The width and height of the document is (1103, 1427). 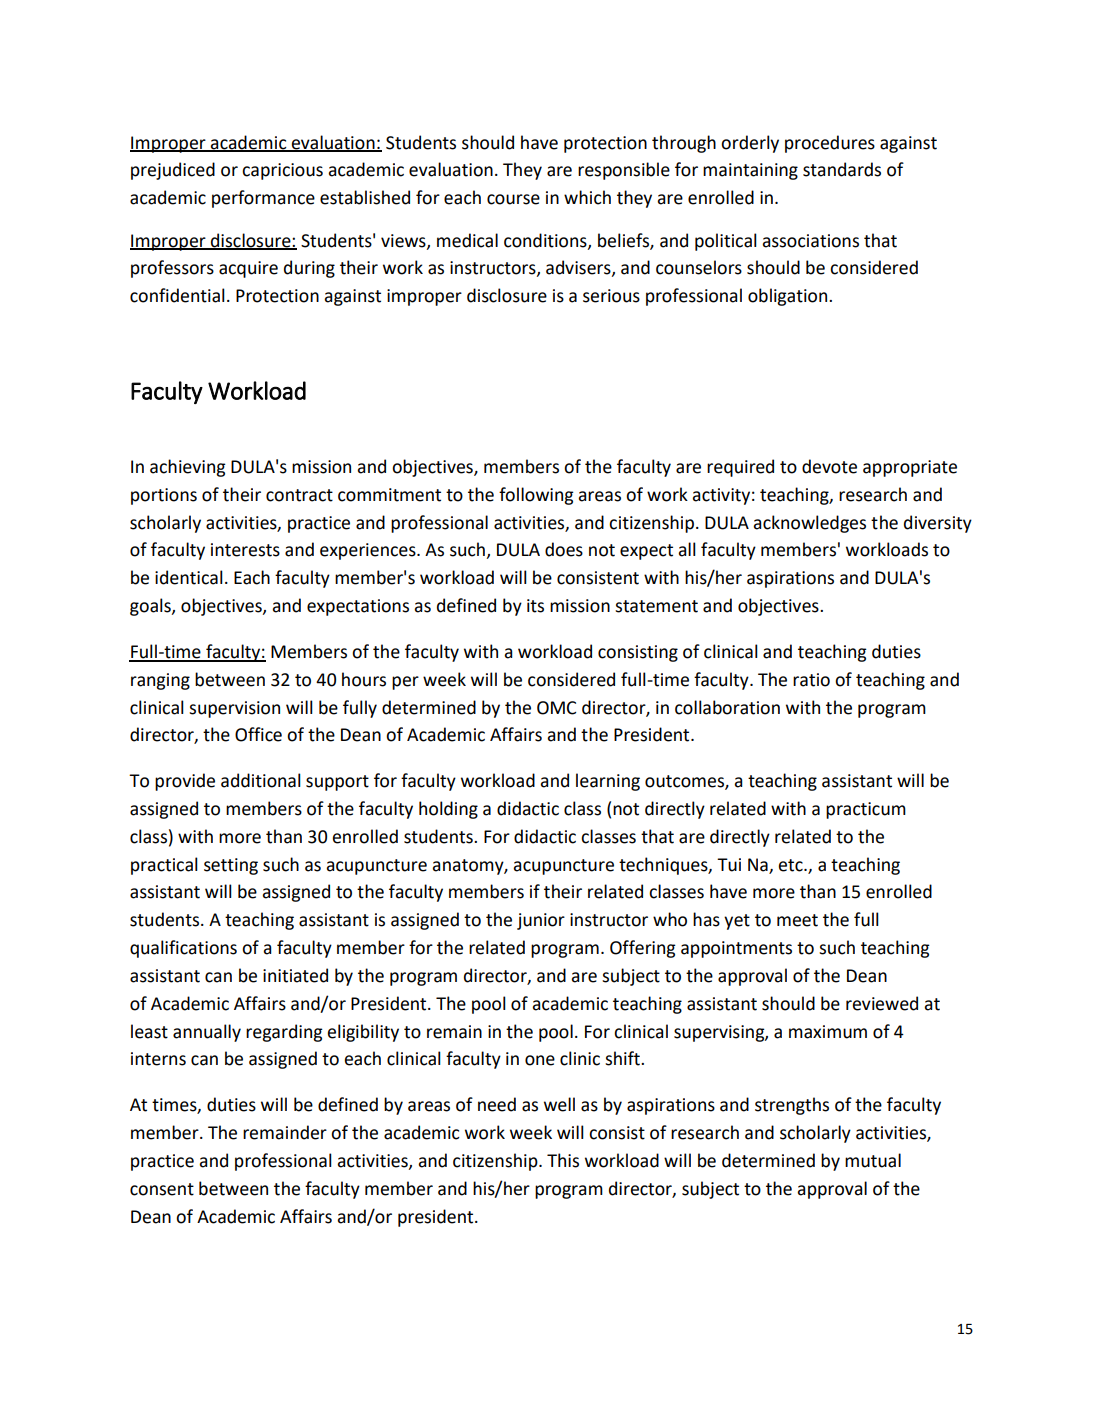 I want to click on This, so click(x=563, y=1160).
